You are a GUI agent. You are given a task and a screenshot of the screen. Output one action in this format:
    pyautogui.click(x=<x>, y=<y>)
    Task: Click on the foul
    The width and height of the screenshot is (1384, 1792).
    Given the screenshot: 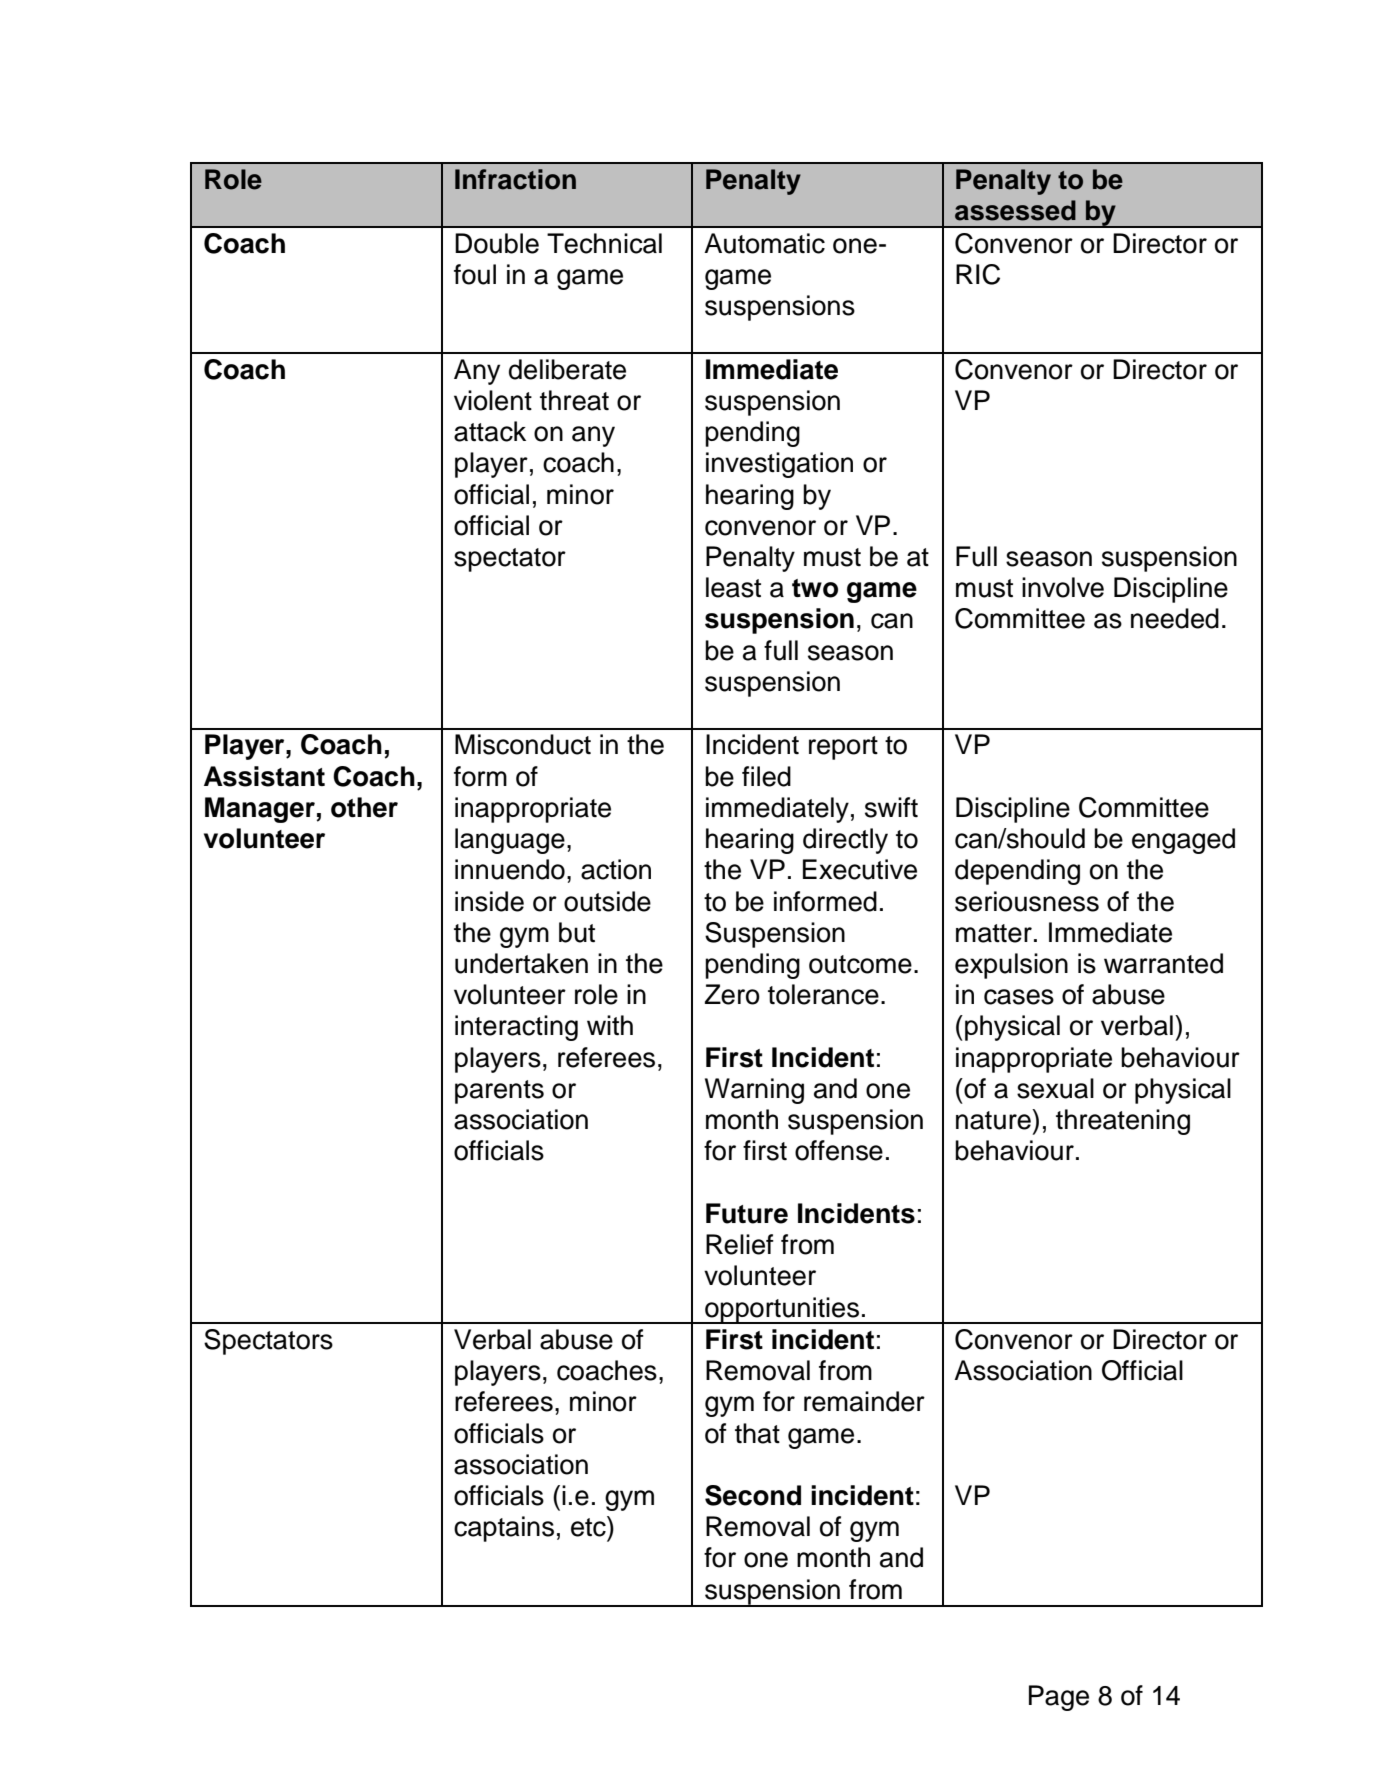 What is the action you would take?
    pyautogui.click(x=475, y=274)
